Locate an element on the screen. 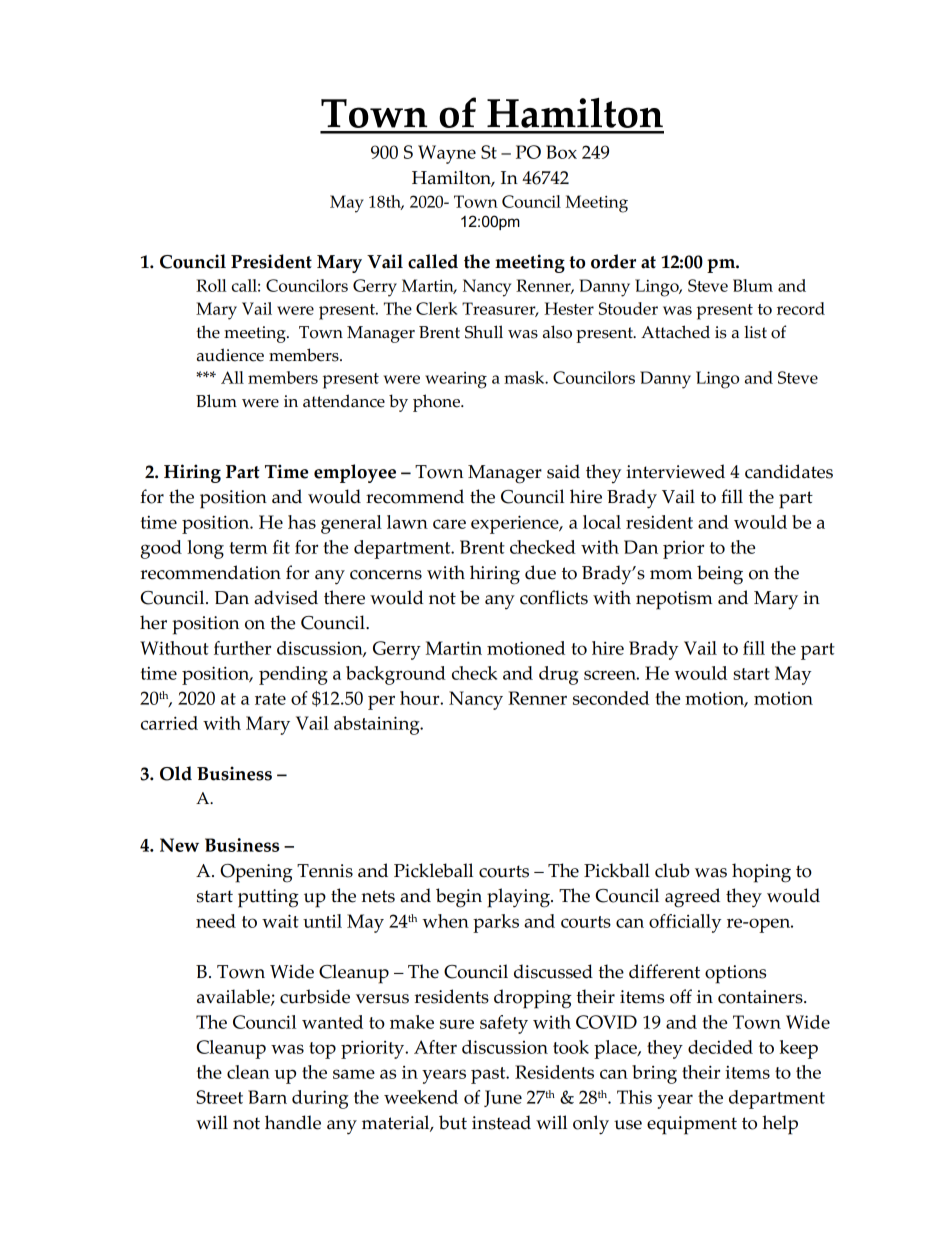  conflicts is located at coordinates (554, 597).
